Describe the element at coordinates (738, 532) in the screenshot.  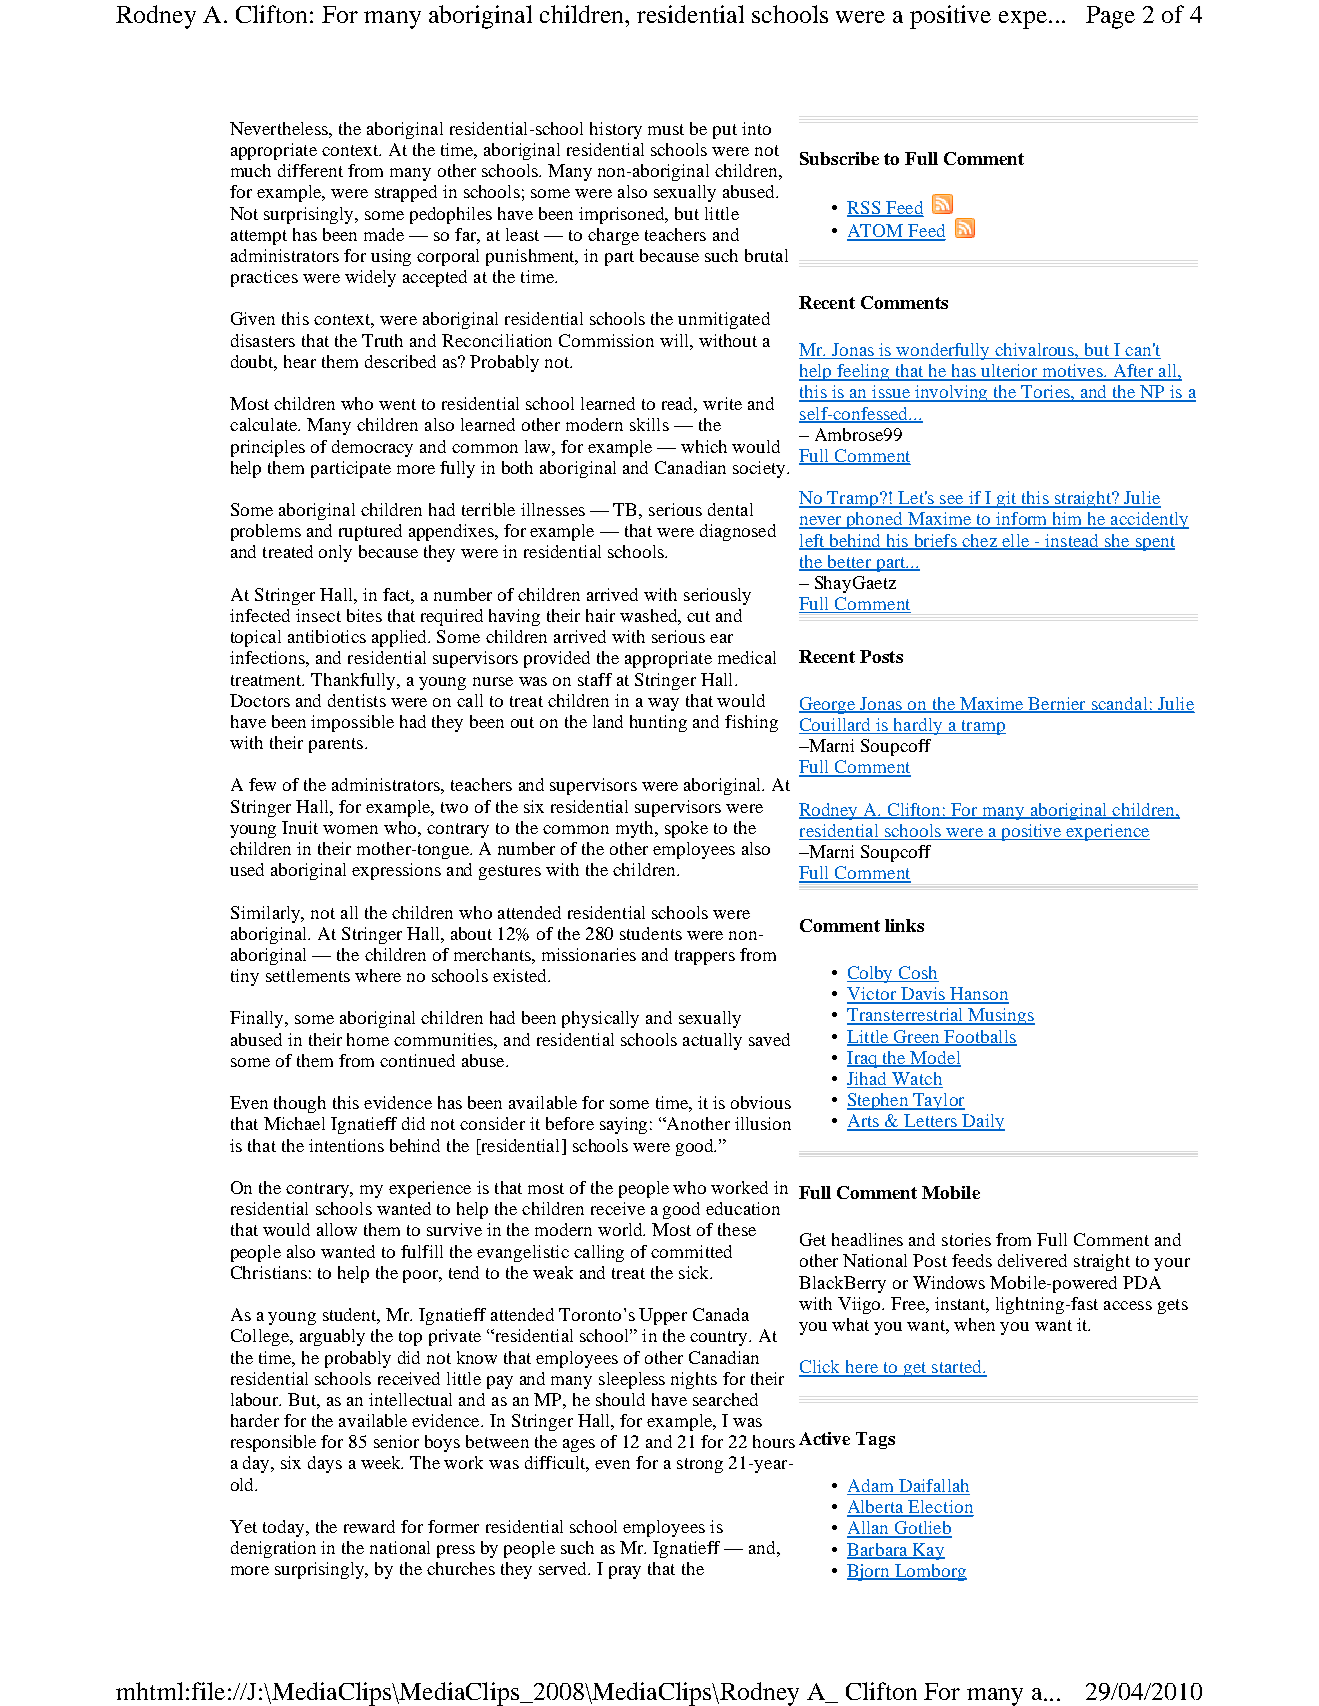
I see `diagnosed` at that location.
